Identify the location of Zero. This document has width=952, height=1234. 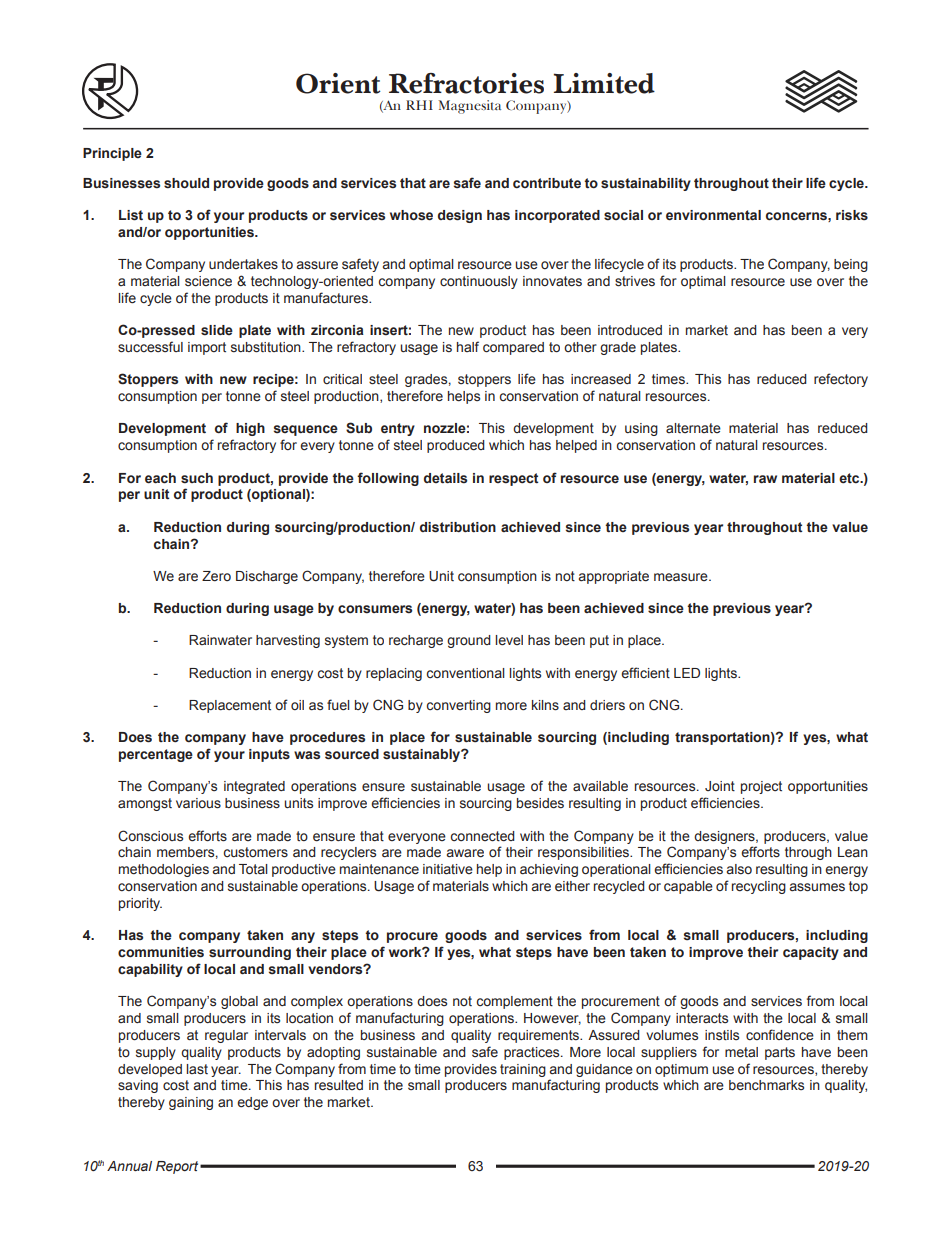
(216, 576).
